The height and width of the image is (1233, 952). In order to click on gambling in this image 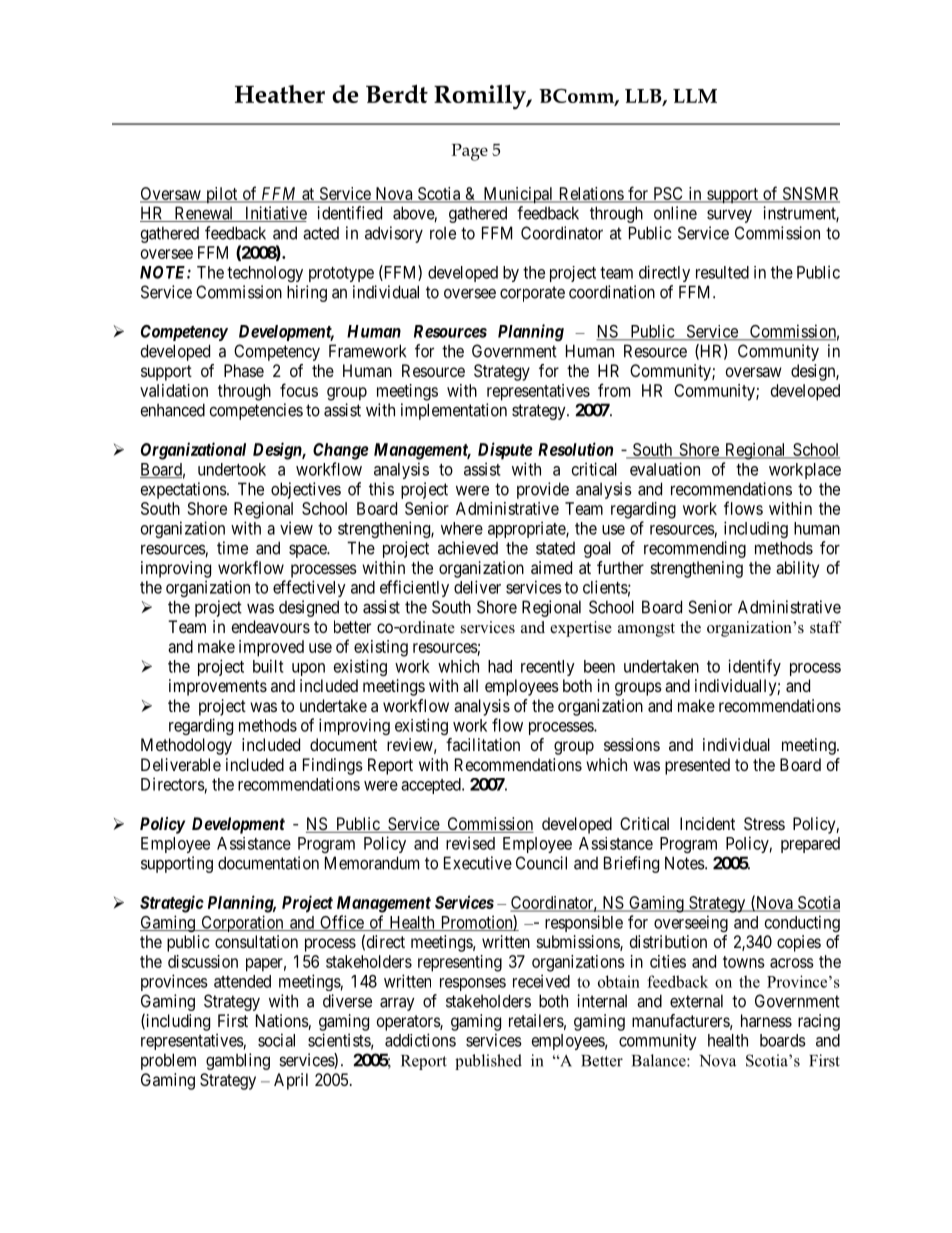, I will do `click(238, 1061)`.
